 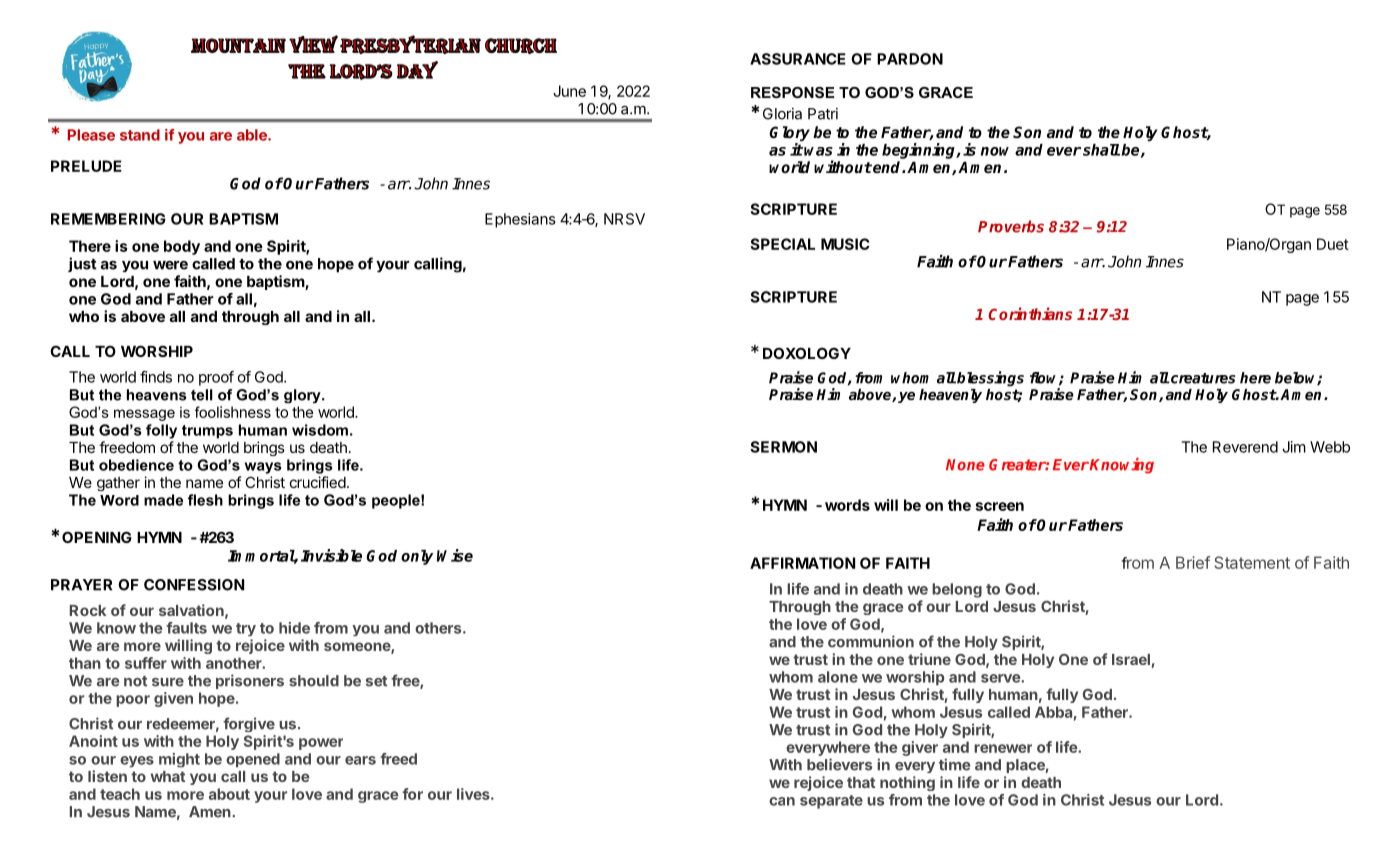 I want to click on SPECIAL, so click(x=782, y=244).
